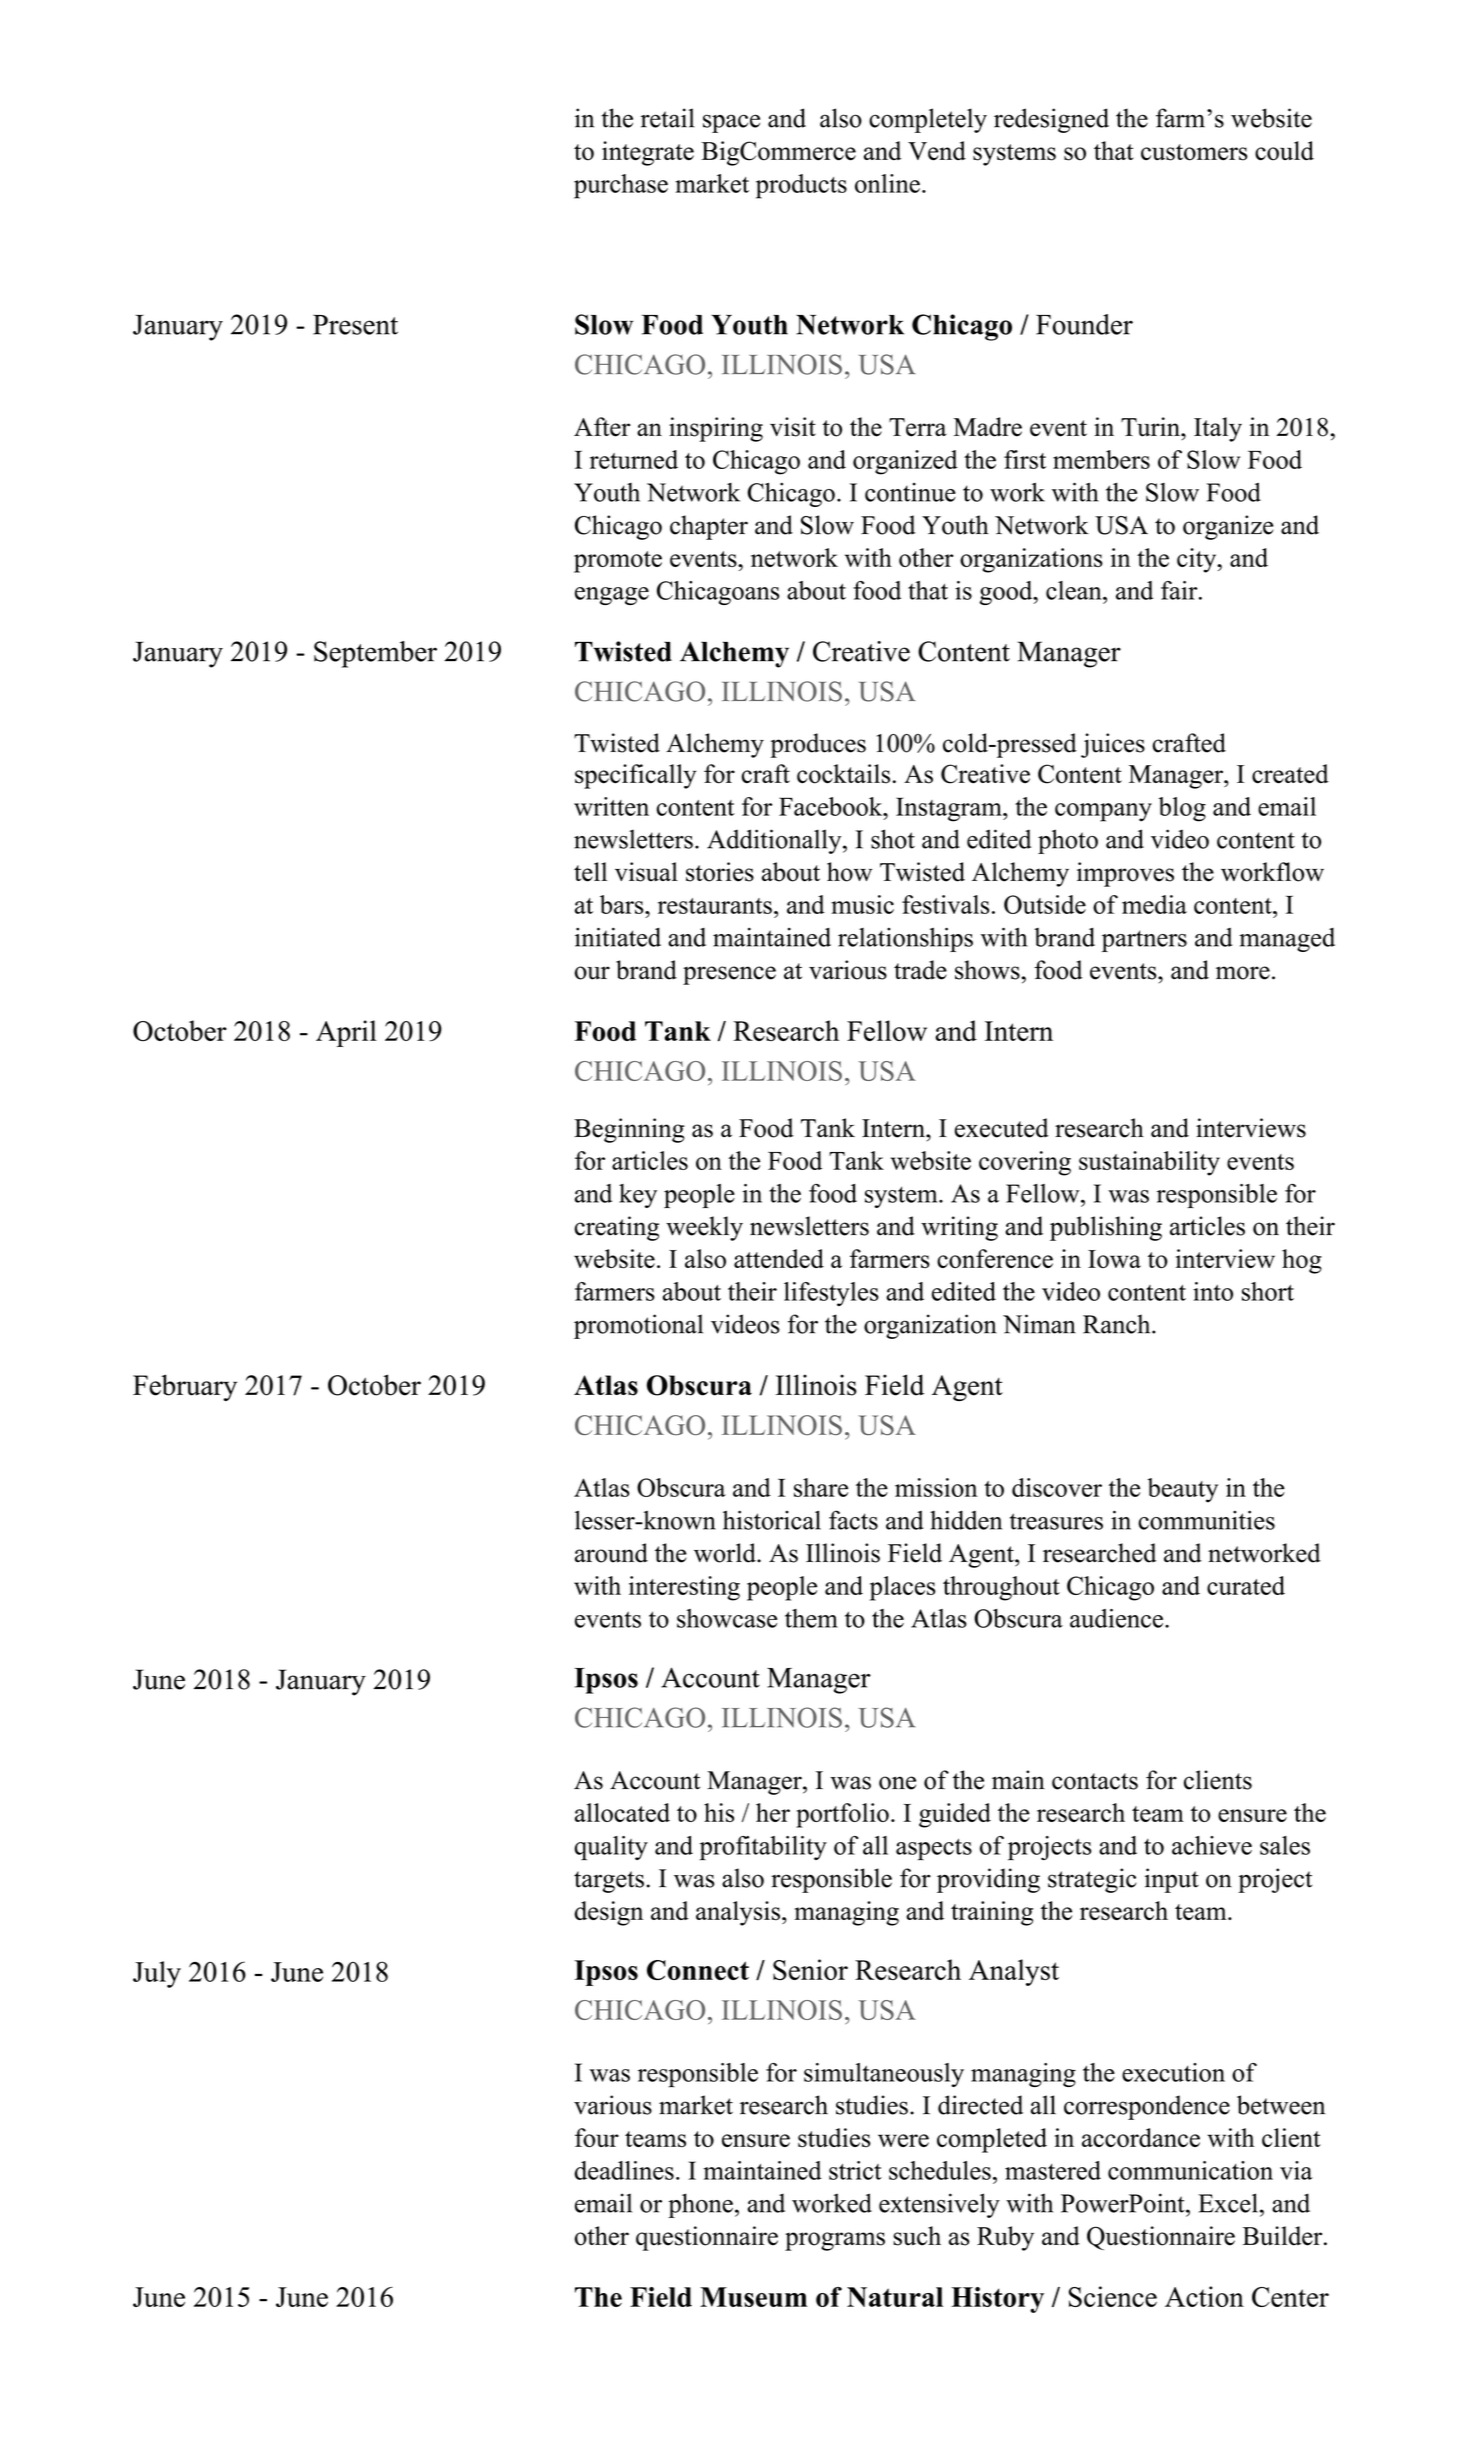 This screenshot has height=2441, width=1482. I want to click on sustainability, so click(1149, 1163).
